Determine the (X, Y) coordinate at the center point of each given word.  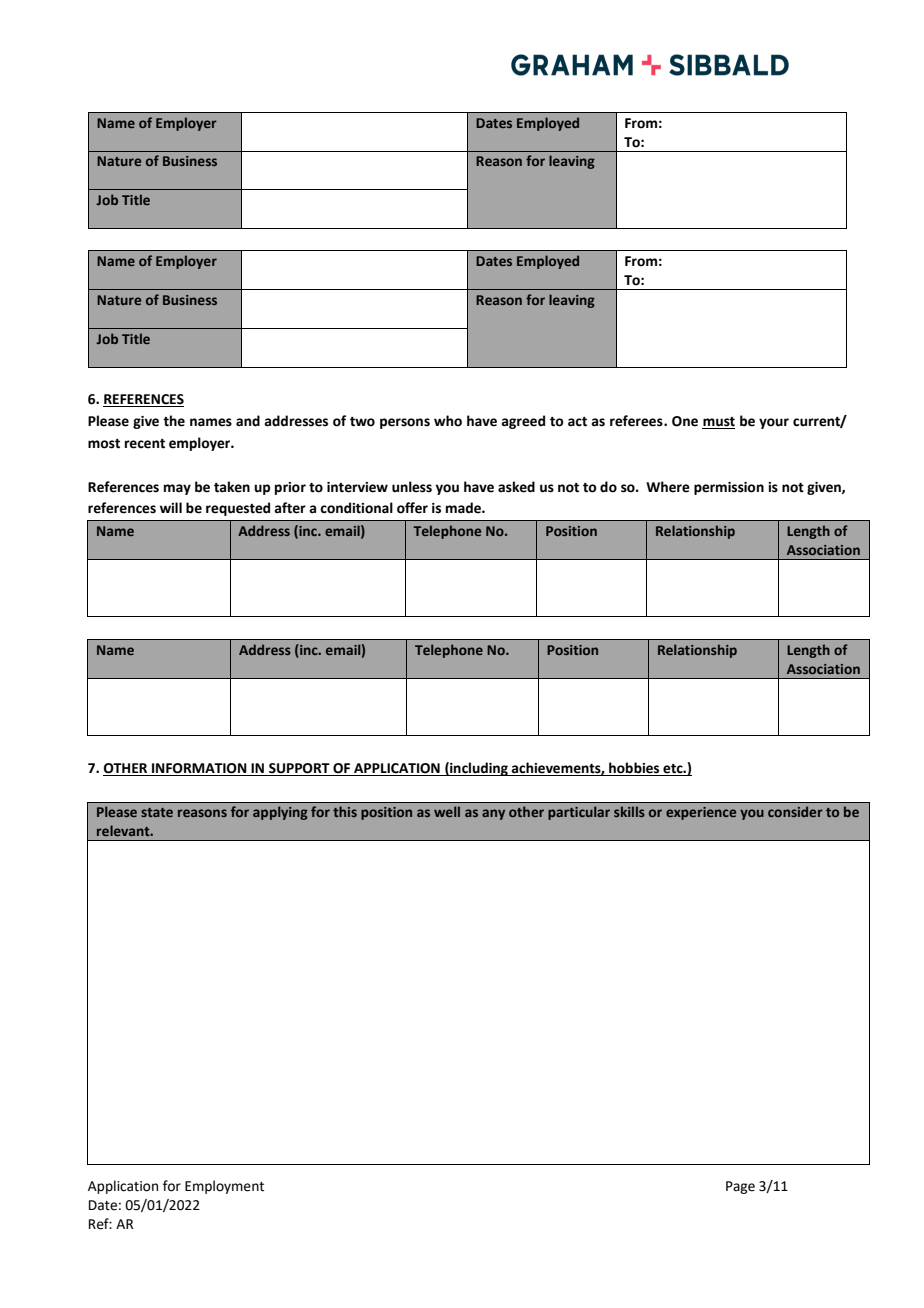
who (448, 421)
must (718, 423)
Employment (224, 1187)
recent (145, 444)
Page (740, 1187)
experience (701, 813)
